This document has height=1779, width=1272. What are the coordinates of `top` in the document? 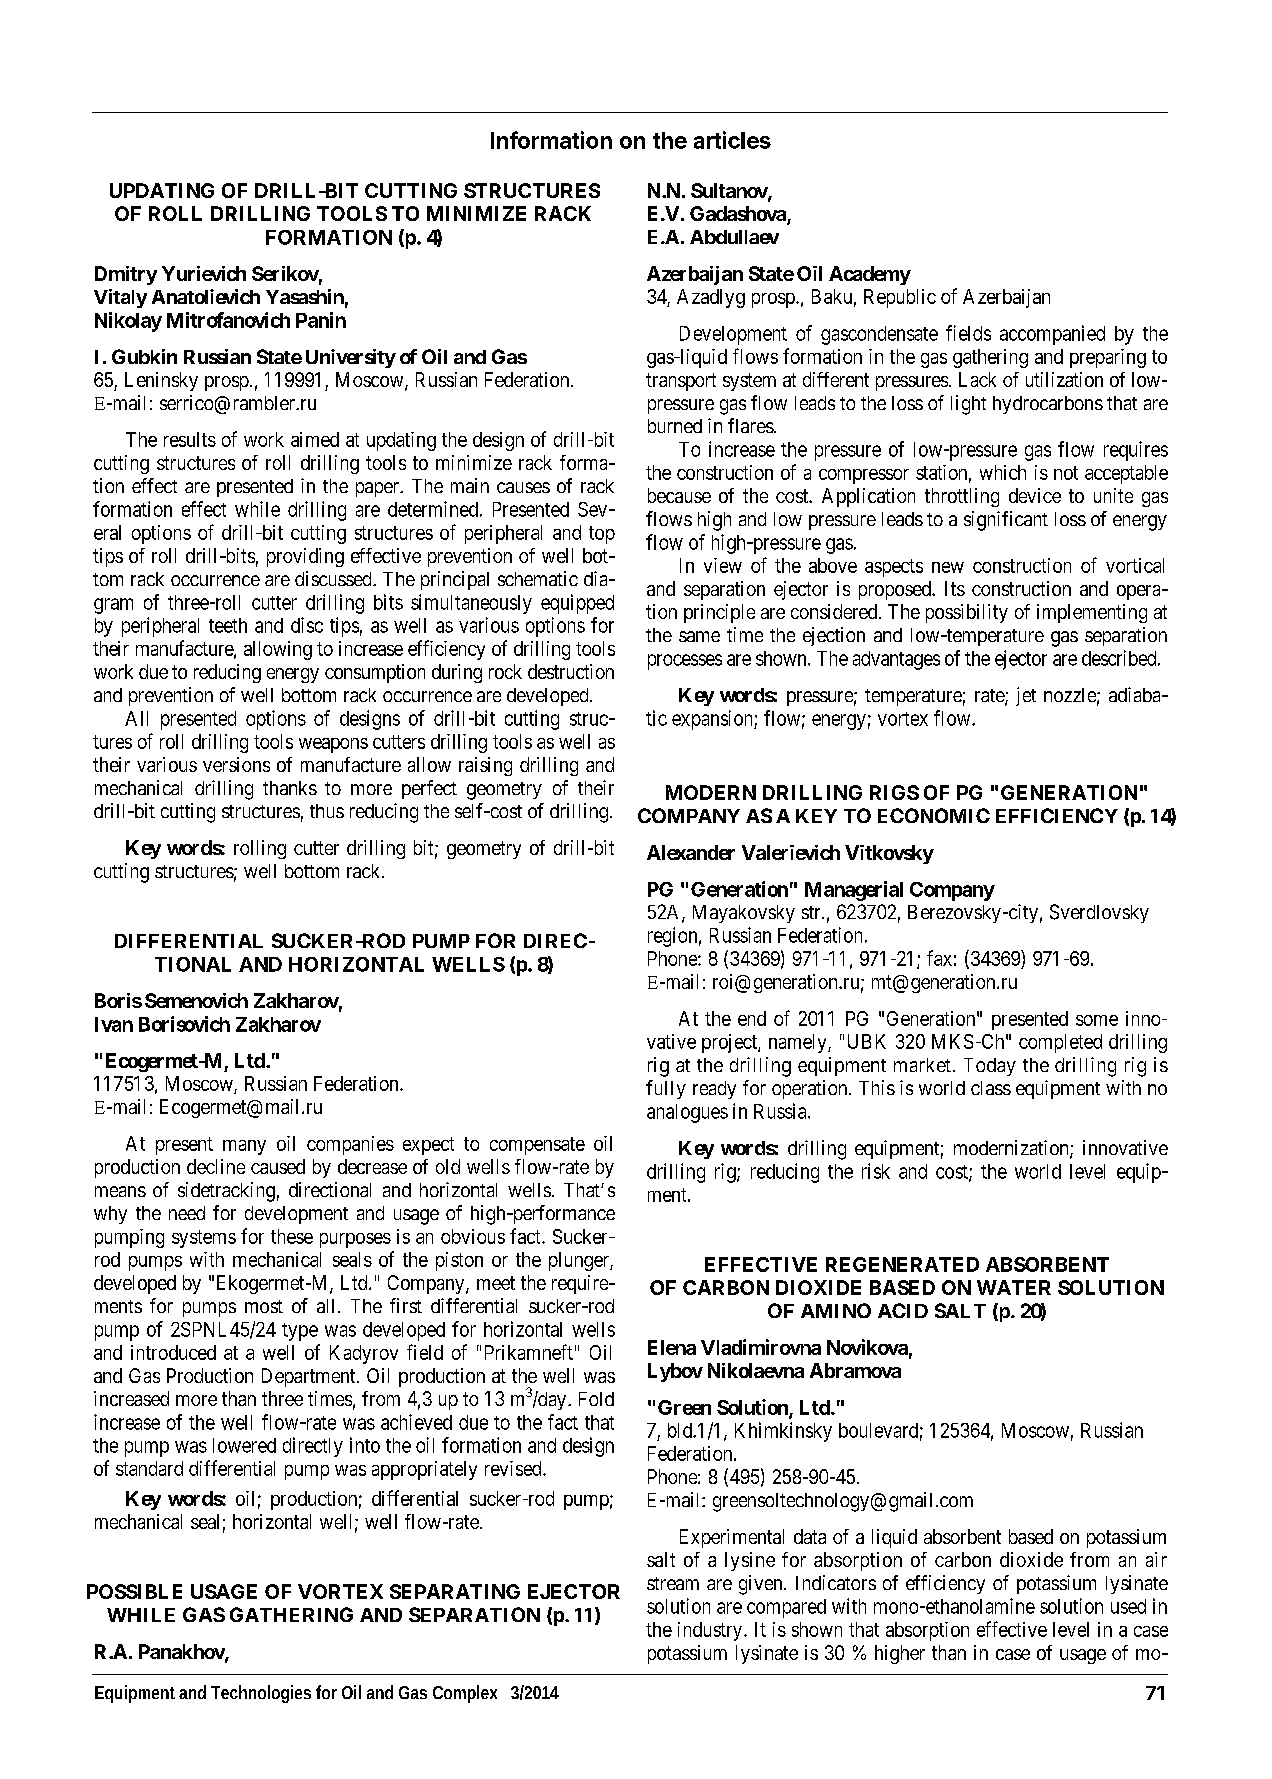 It's located at (602, 535).
